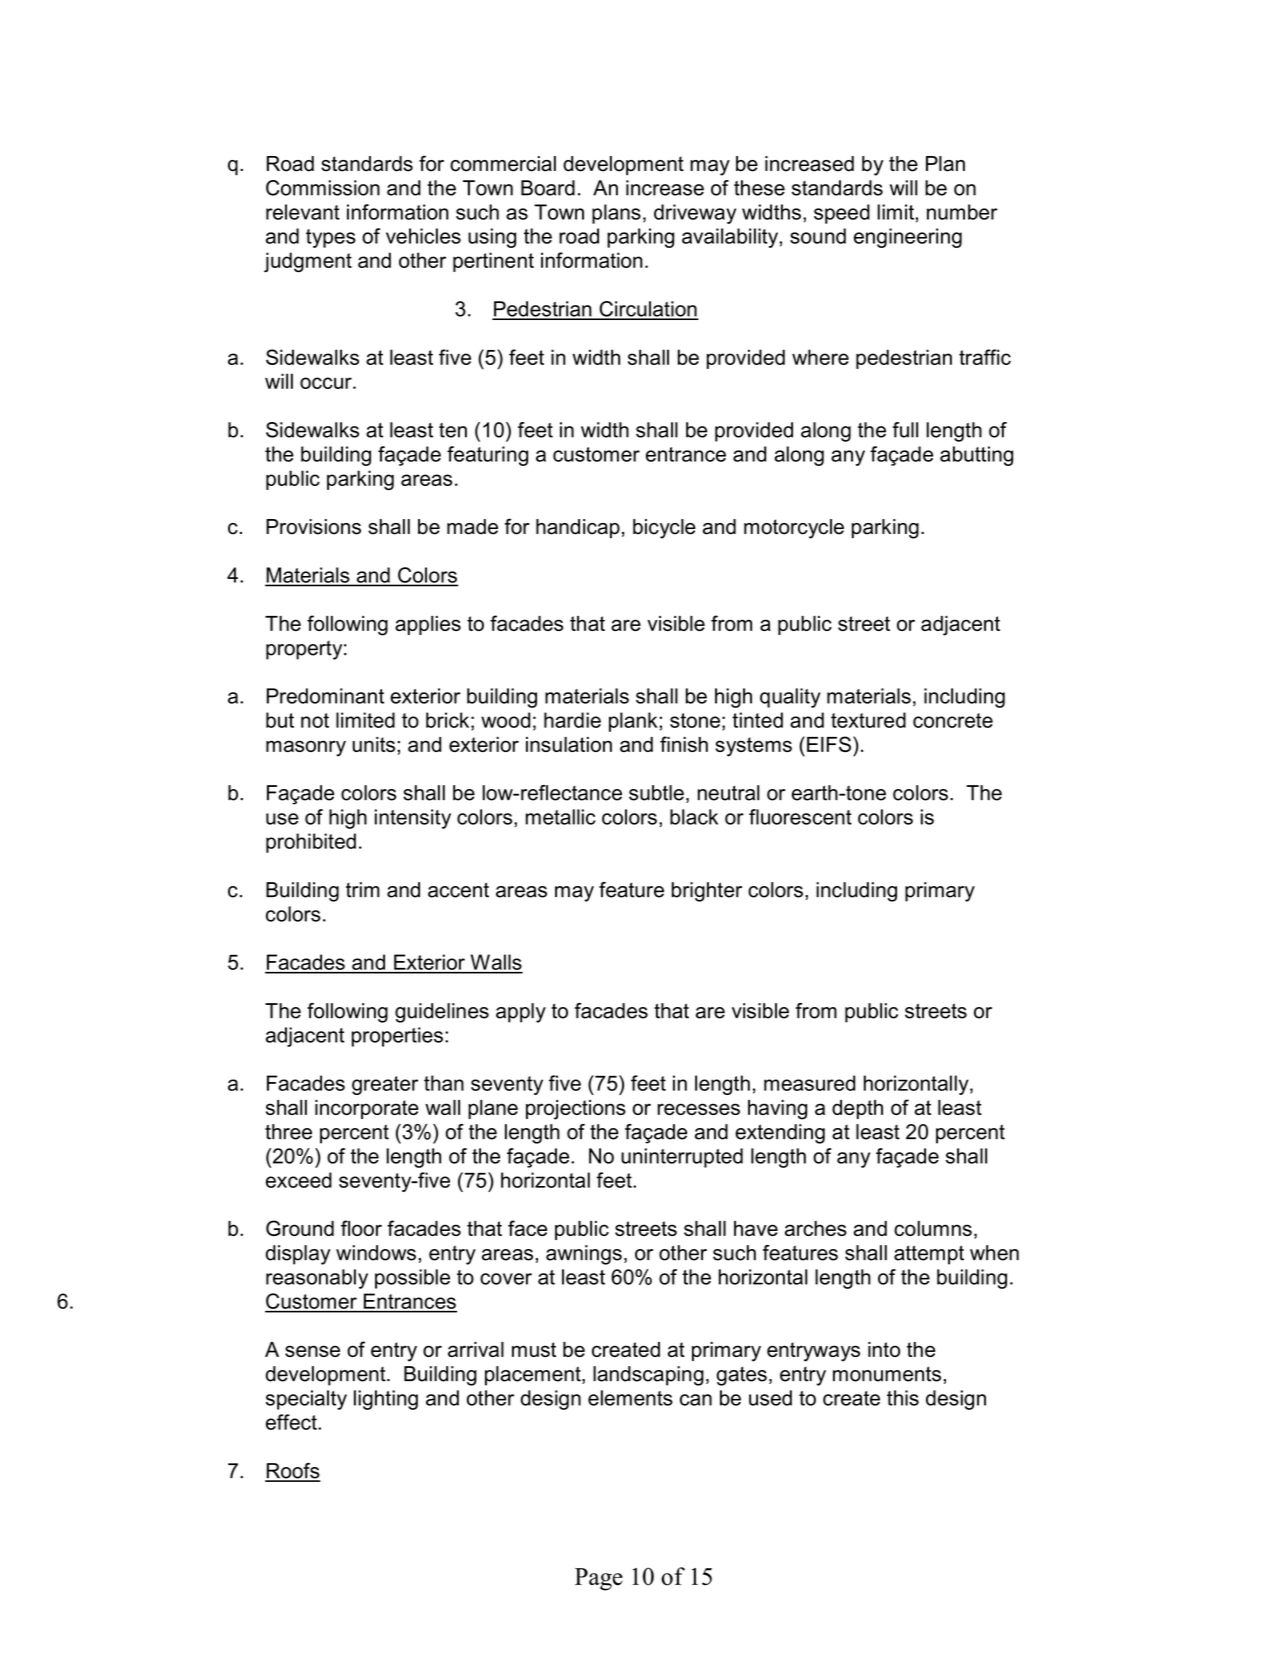 This screenshot has height=1667, width=1288. What do you see at coordinates (292, 1472) in the screenshot?
I see `Roofs` at bounding box center [292, 1472].
